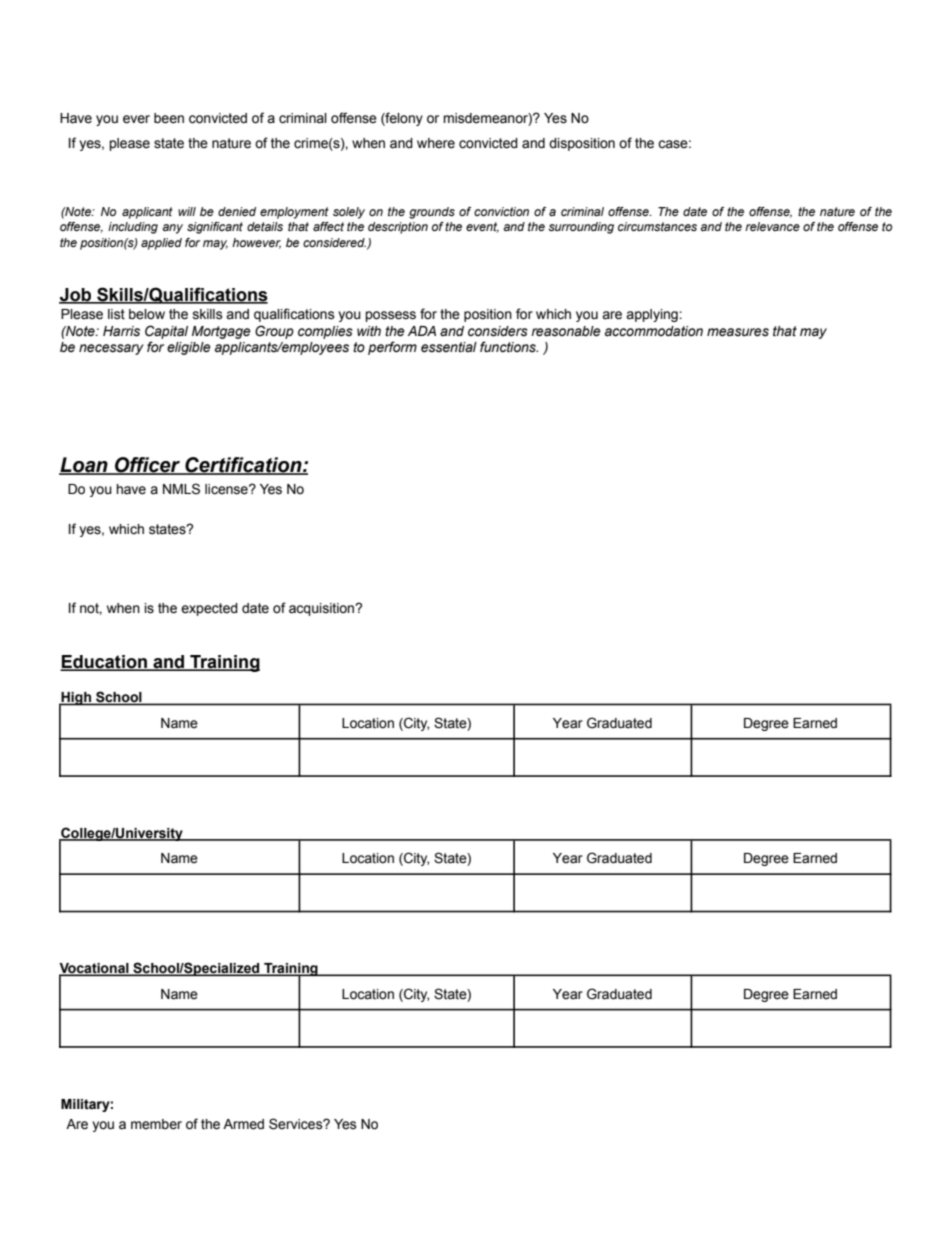 Image resolution: width=952 pixels, height=1233 pixels. I want to click on where, so click(436, 143).
